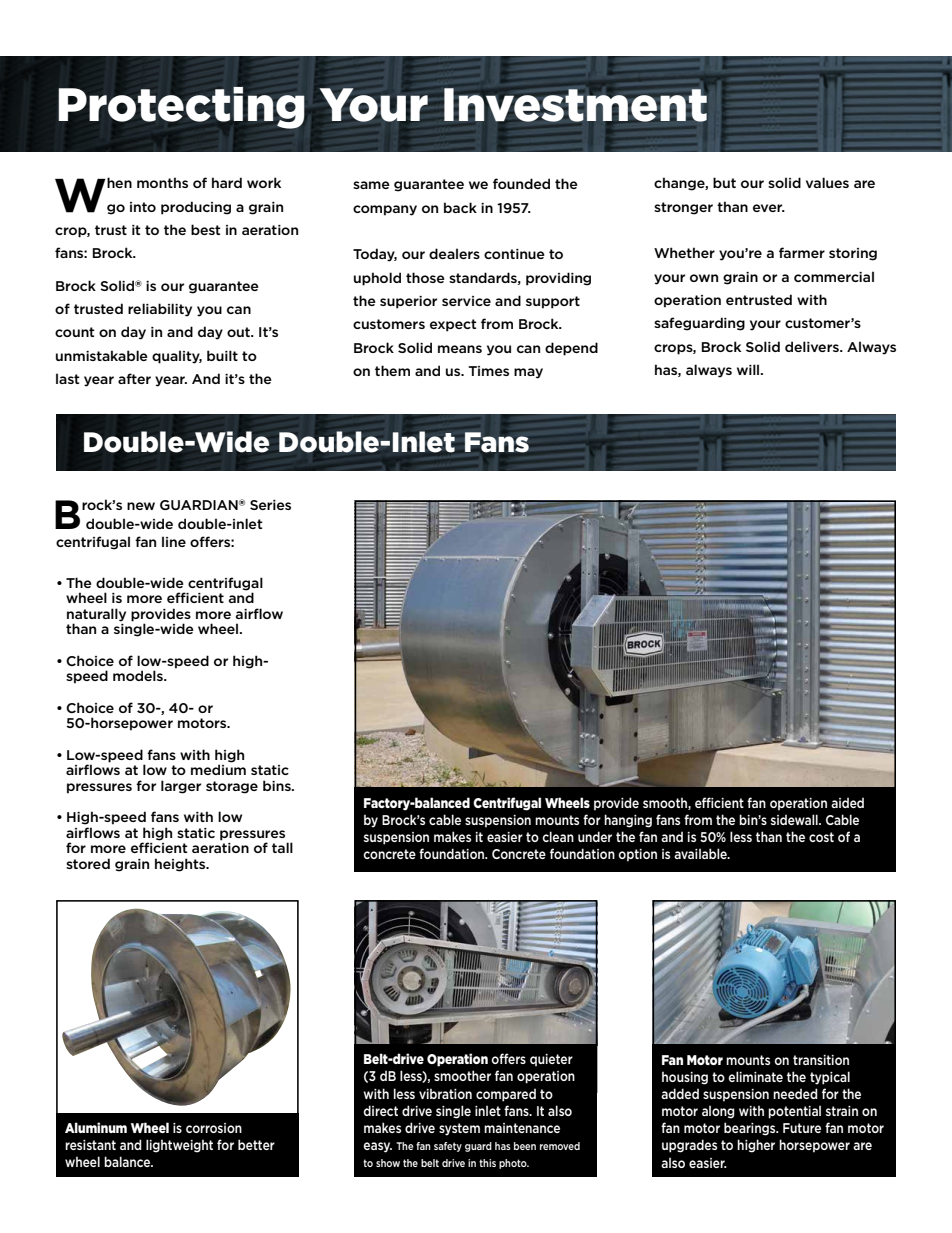 Image resolution: width=952 pixels, height=1233 pixels. I want to click on aided, so click(847, 803).
